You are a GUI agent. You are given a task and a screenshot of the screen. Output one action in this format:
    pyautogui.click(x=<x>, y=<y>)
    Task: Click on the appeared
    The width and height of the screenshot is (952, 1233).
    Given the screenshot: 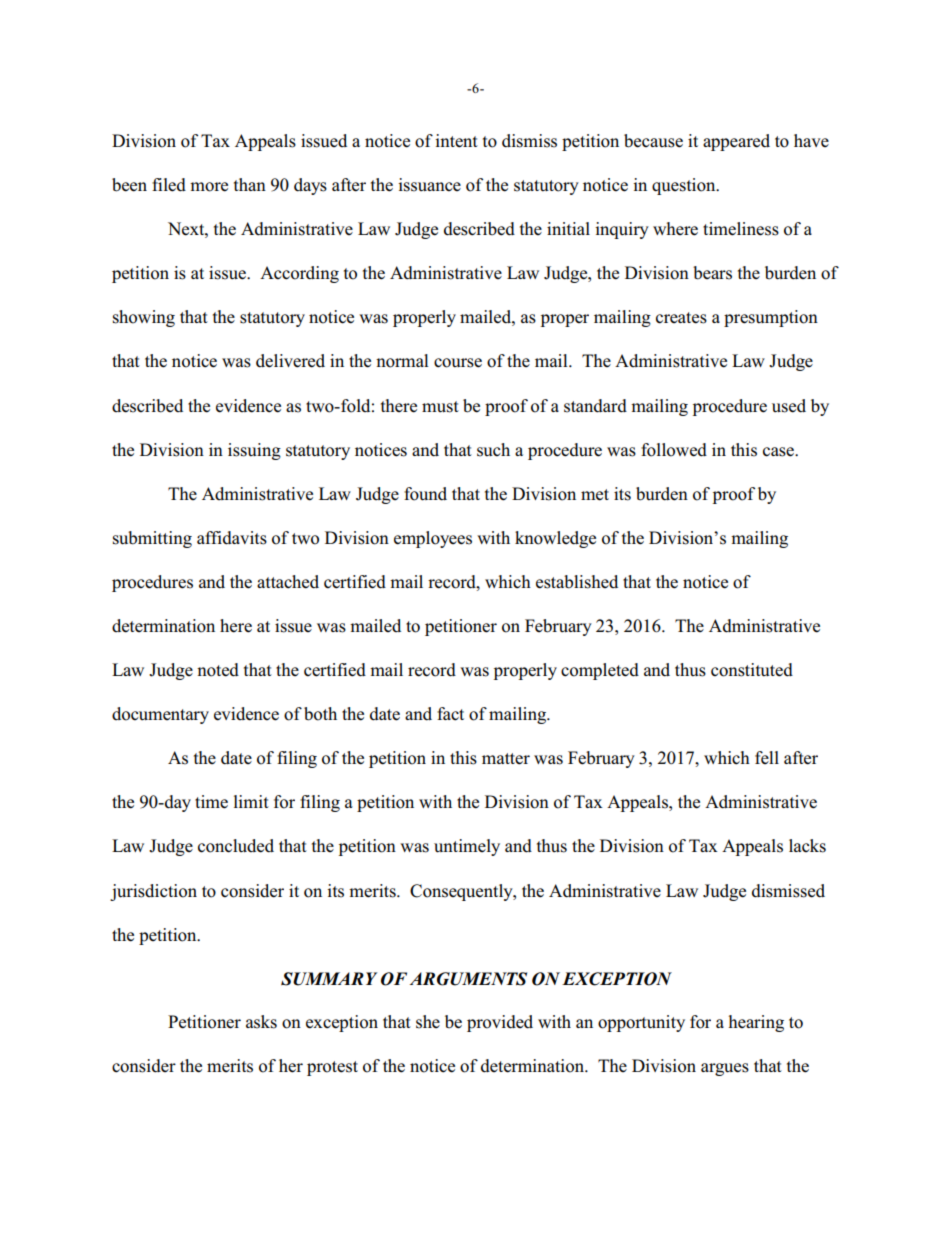 What is the action you would take?
    pyautogui.click(x=736, y=142)
